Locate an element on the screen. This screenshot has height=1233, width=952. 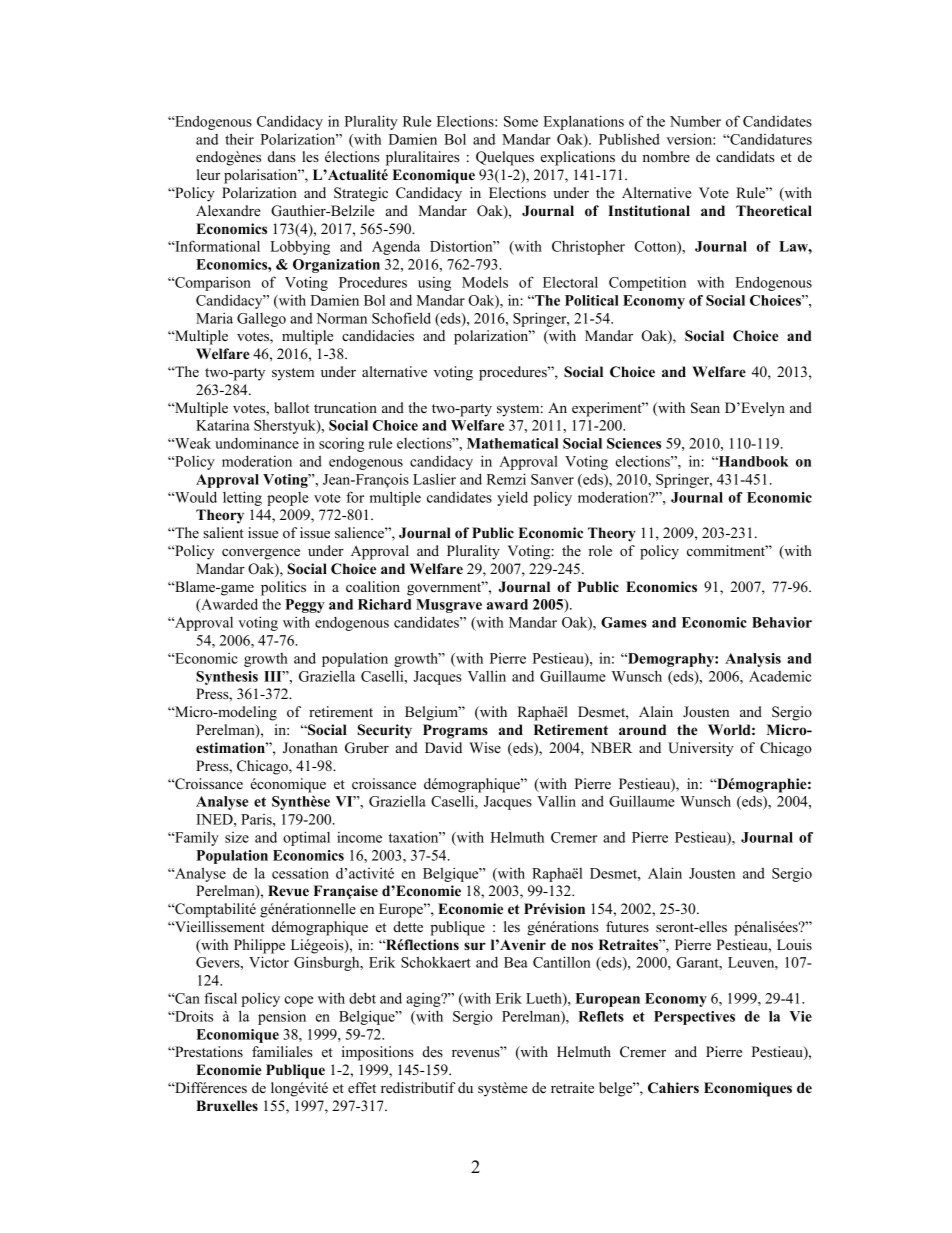
Behavior is located at coordinates (782, 622).
